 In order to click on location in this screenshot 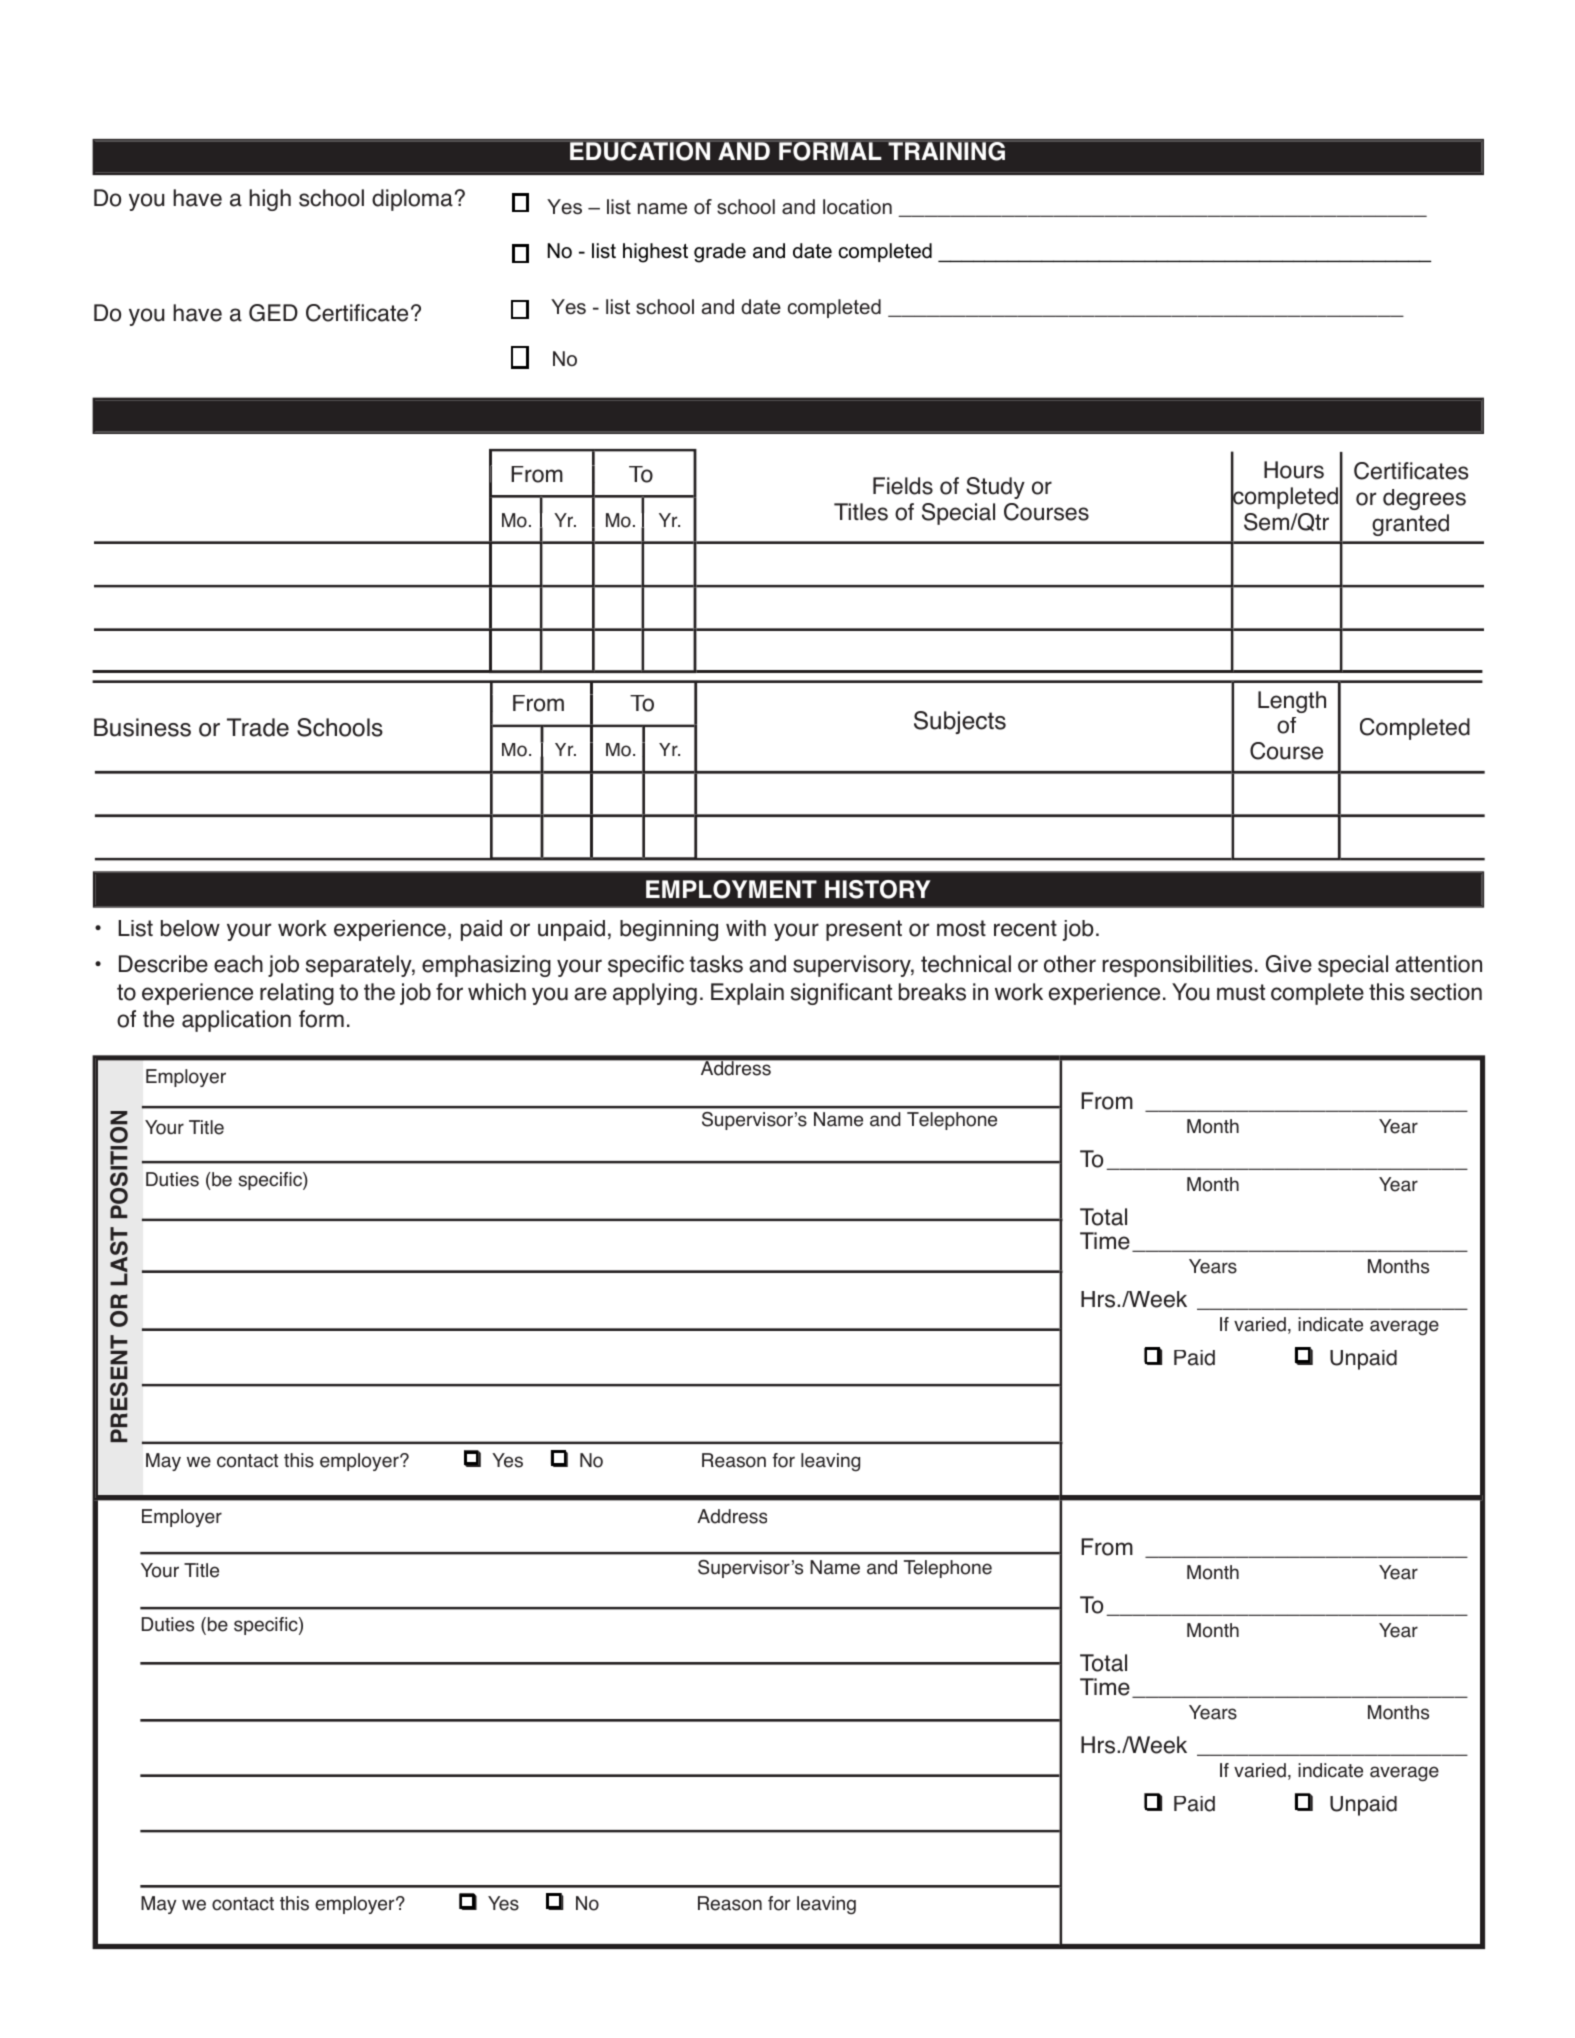, I will do `click(857, 207)`.
